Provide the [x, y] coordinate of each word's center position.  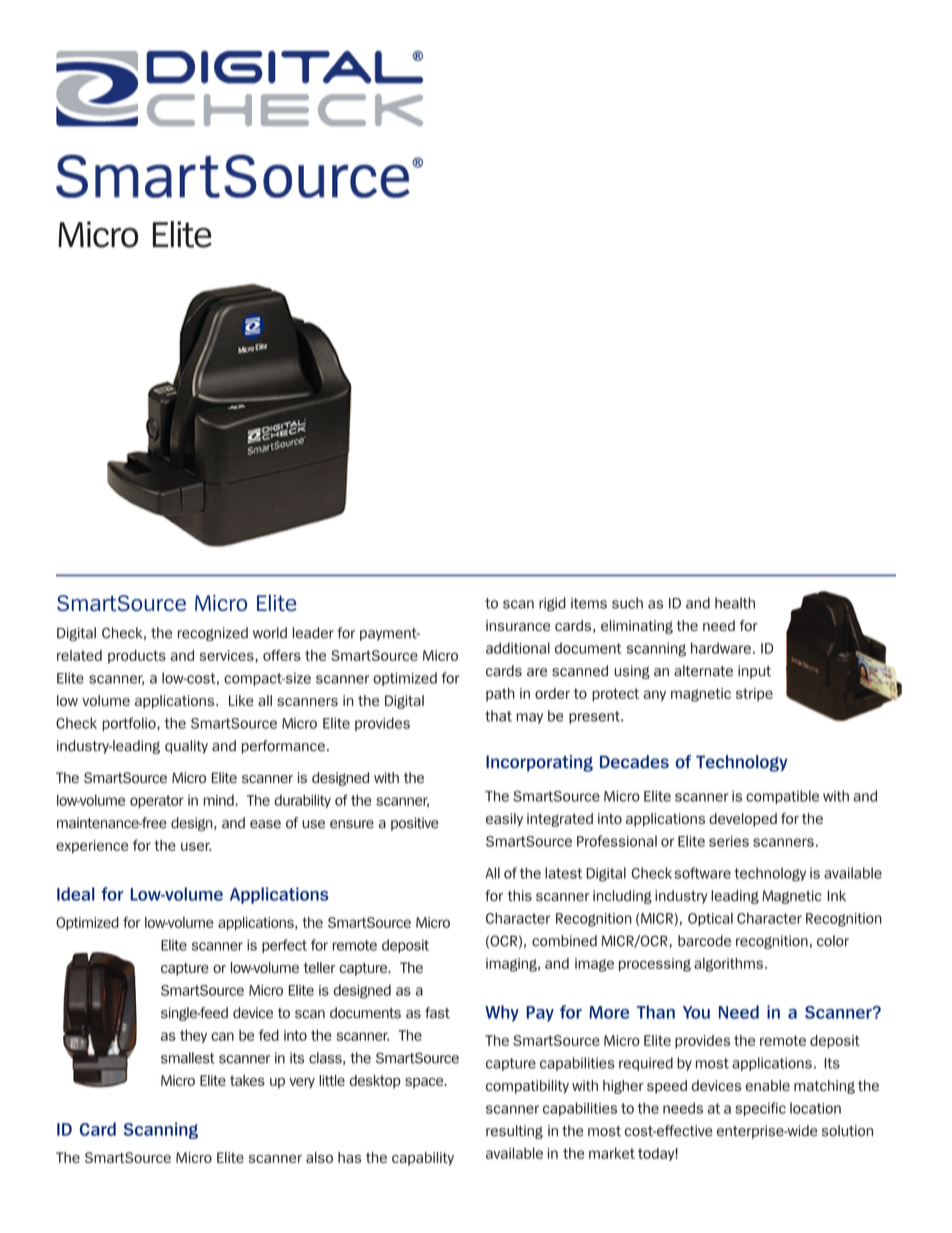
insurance [518, 625]
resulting [514, 1132]
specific [760, 1109]
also [319, 1157]
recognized [213, 634]
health [735, 603]
